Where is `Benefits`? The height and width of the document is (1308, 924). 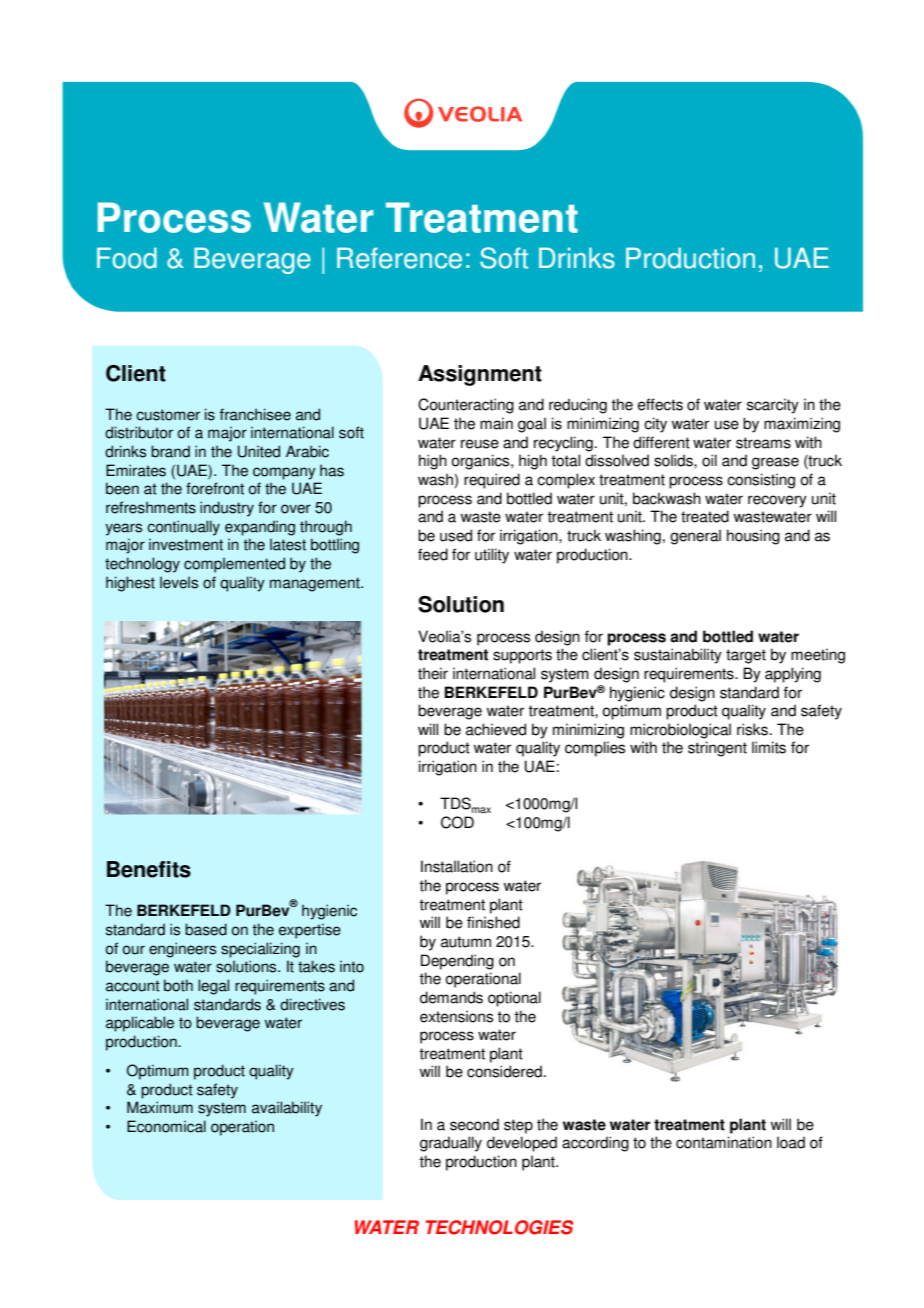
Benefits is located at coordinates (149, 869).
